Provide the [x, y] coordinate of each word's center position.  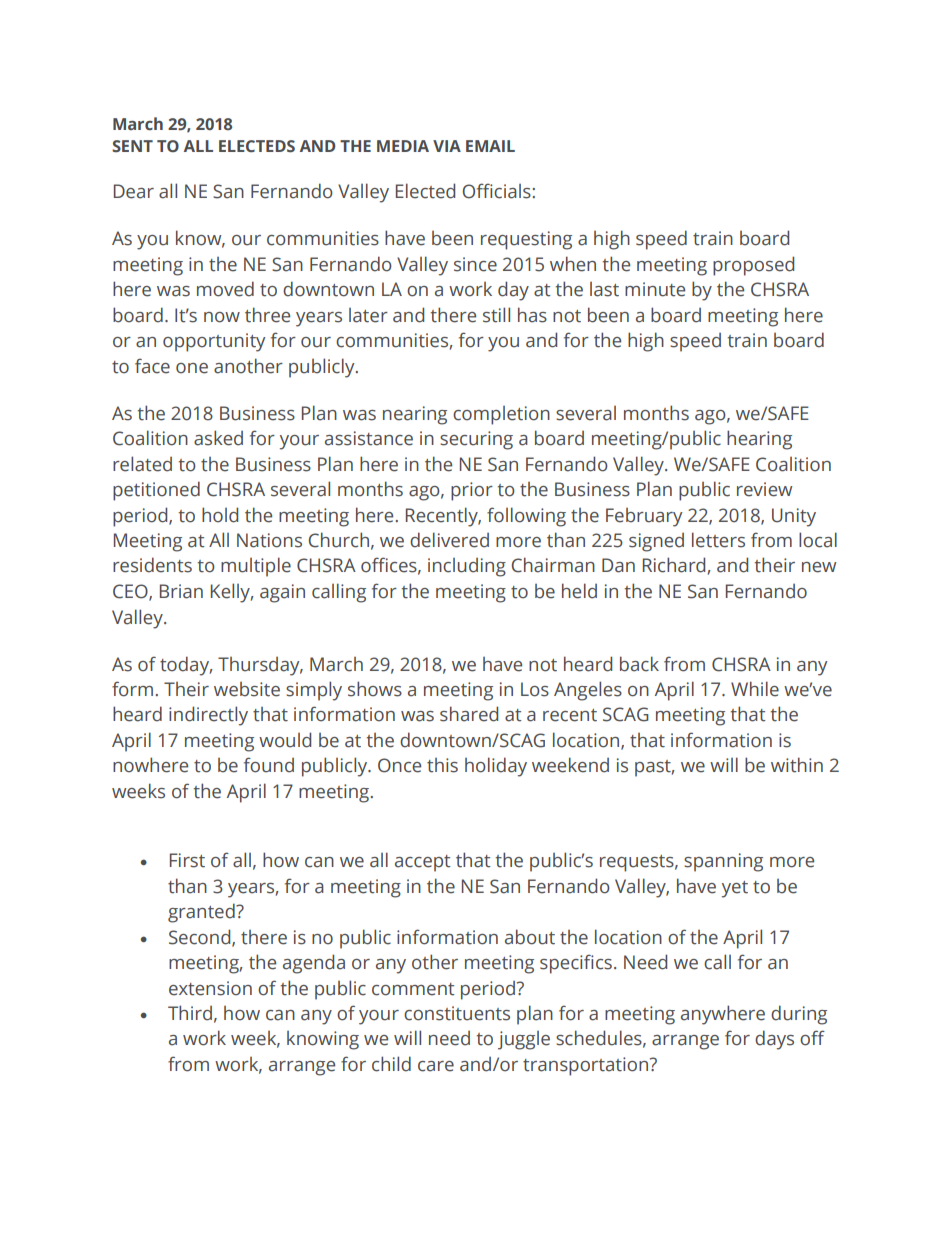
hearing [759, 440]
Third [190, 1013]
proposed [753, 266]
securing [476, 440]
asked [218, 438]
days [774, 1040]
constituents [457, 1013]
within [797, 765]
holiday [496, 767]
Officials [497, 191]
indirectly [208, 716]
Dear [134, 191]
